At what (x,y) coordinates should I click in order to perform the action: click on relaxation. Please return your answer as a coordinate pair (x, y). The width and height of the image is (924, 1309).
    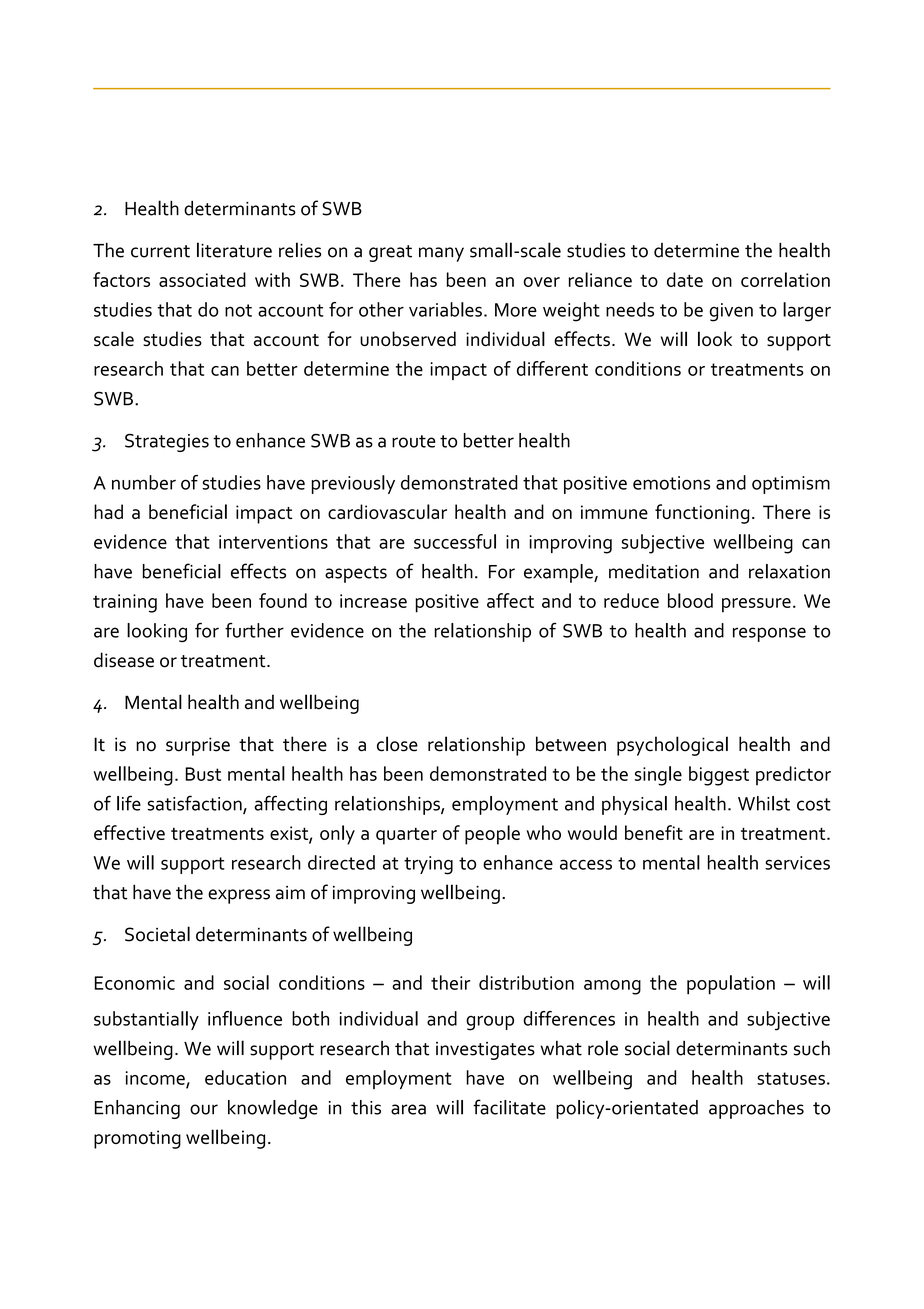
    Looking at the image, I should click on (789, 571).
